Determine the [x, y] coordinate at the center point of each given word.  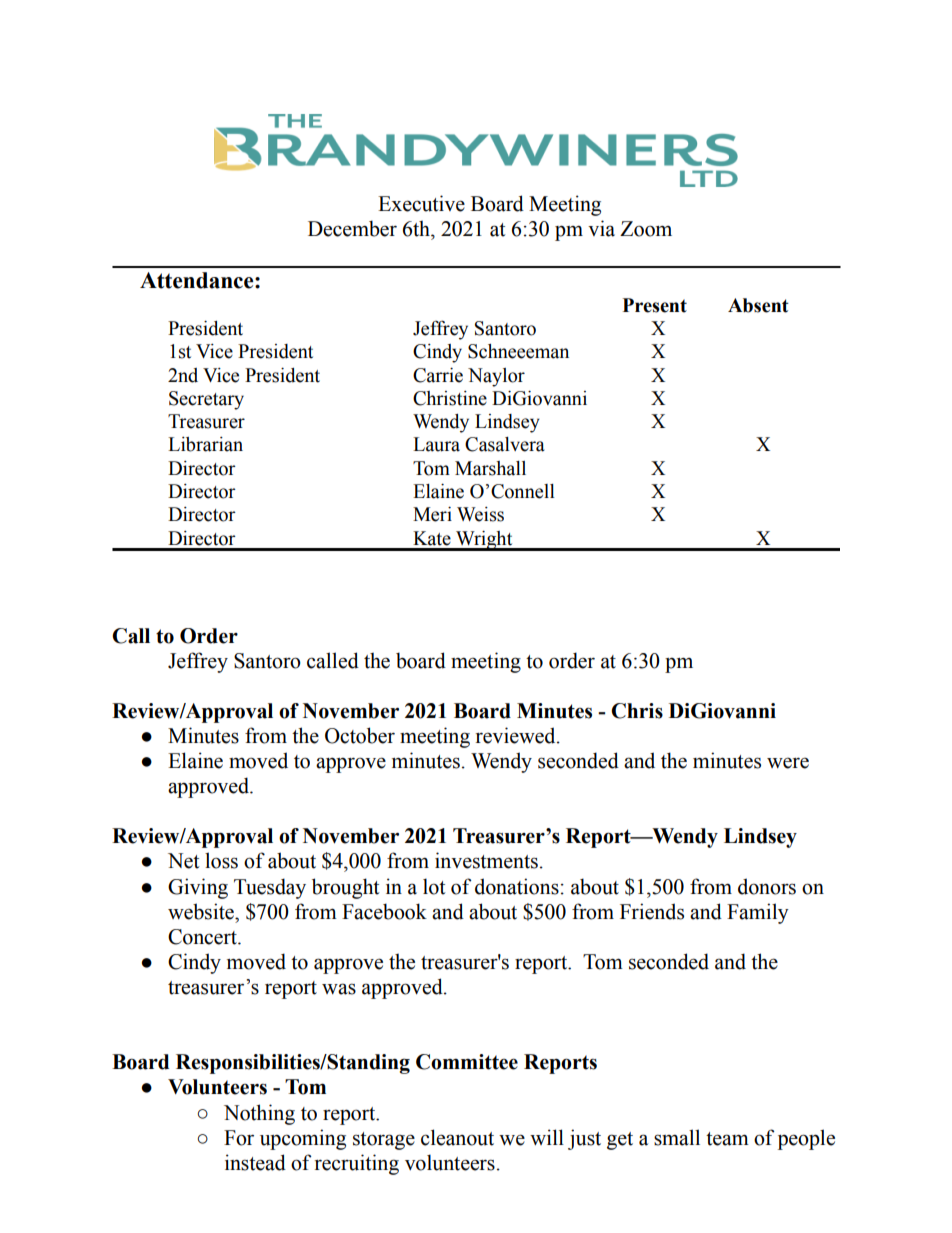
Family [758, 913]
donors [767, 886]
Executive [421, 203]
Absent [758, 305]
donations [517, 886]
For [239, 1138]
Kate [432, 538]
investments [486, 860]
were [788, 763]
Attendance [198, 280]
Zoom [646, 229]
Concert [203, 937]
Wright [484, 541]
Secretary [206, 400]
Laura [436, 444]
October [360, 735]
